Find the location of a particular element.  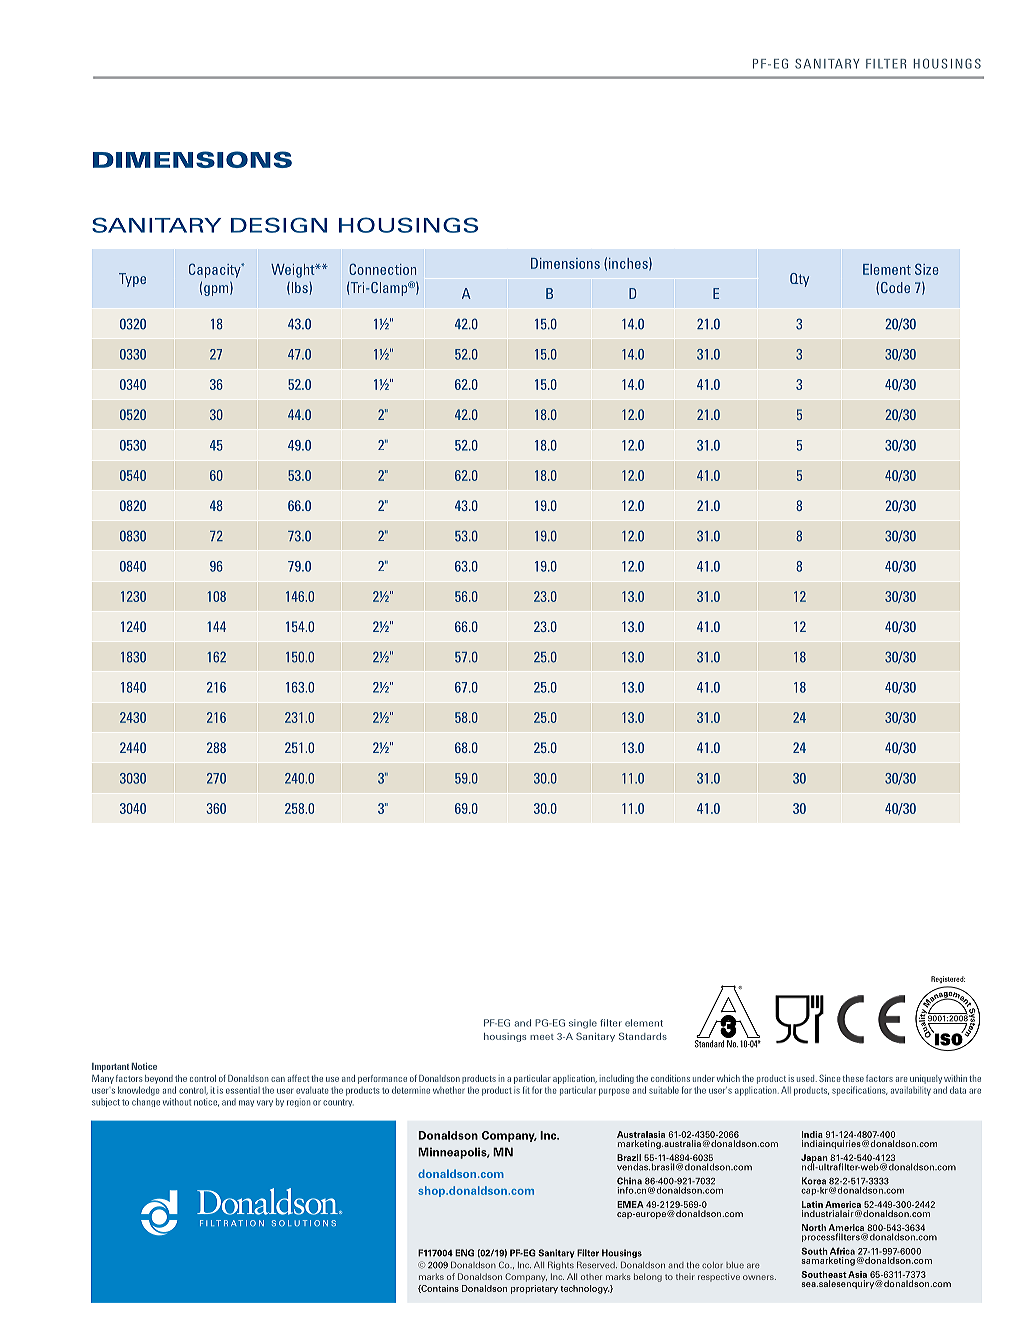

Size is located at coordinates (927, 269).
